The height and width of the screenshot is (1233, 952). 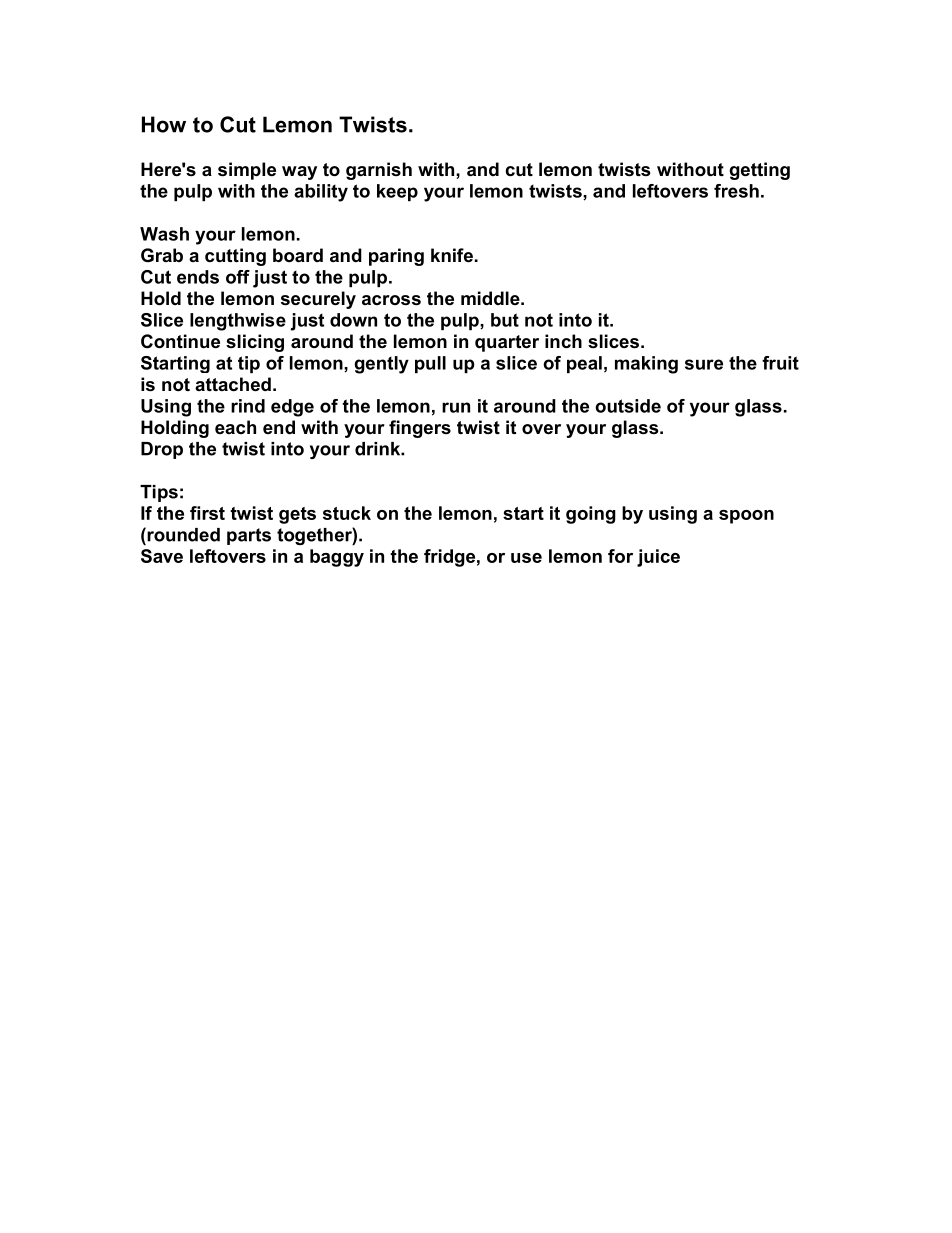 I want to click on spoon, so click(x=746, y=517).
